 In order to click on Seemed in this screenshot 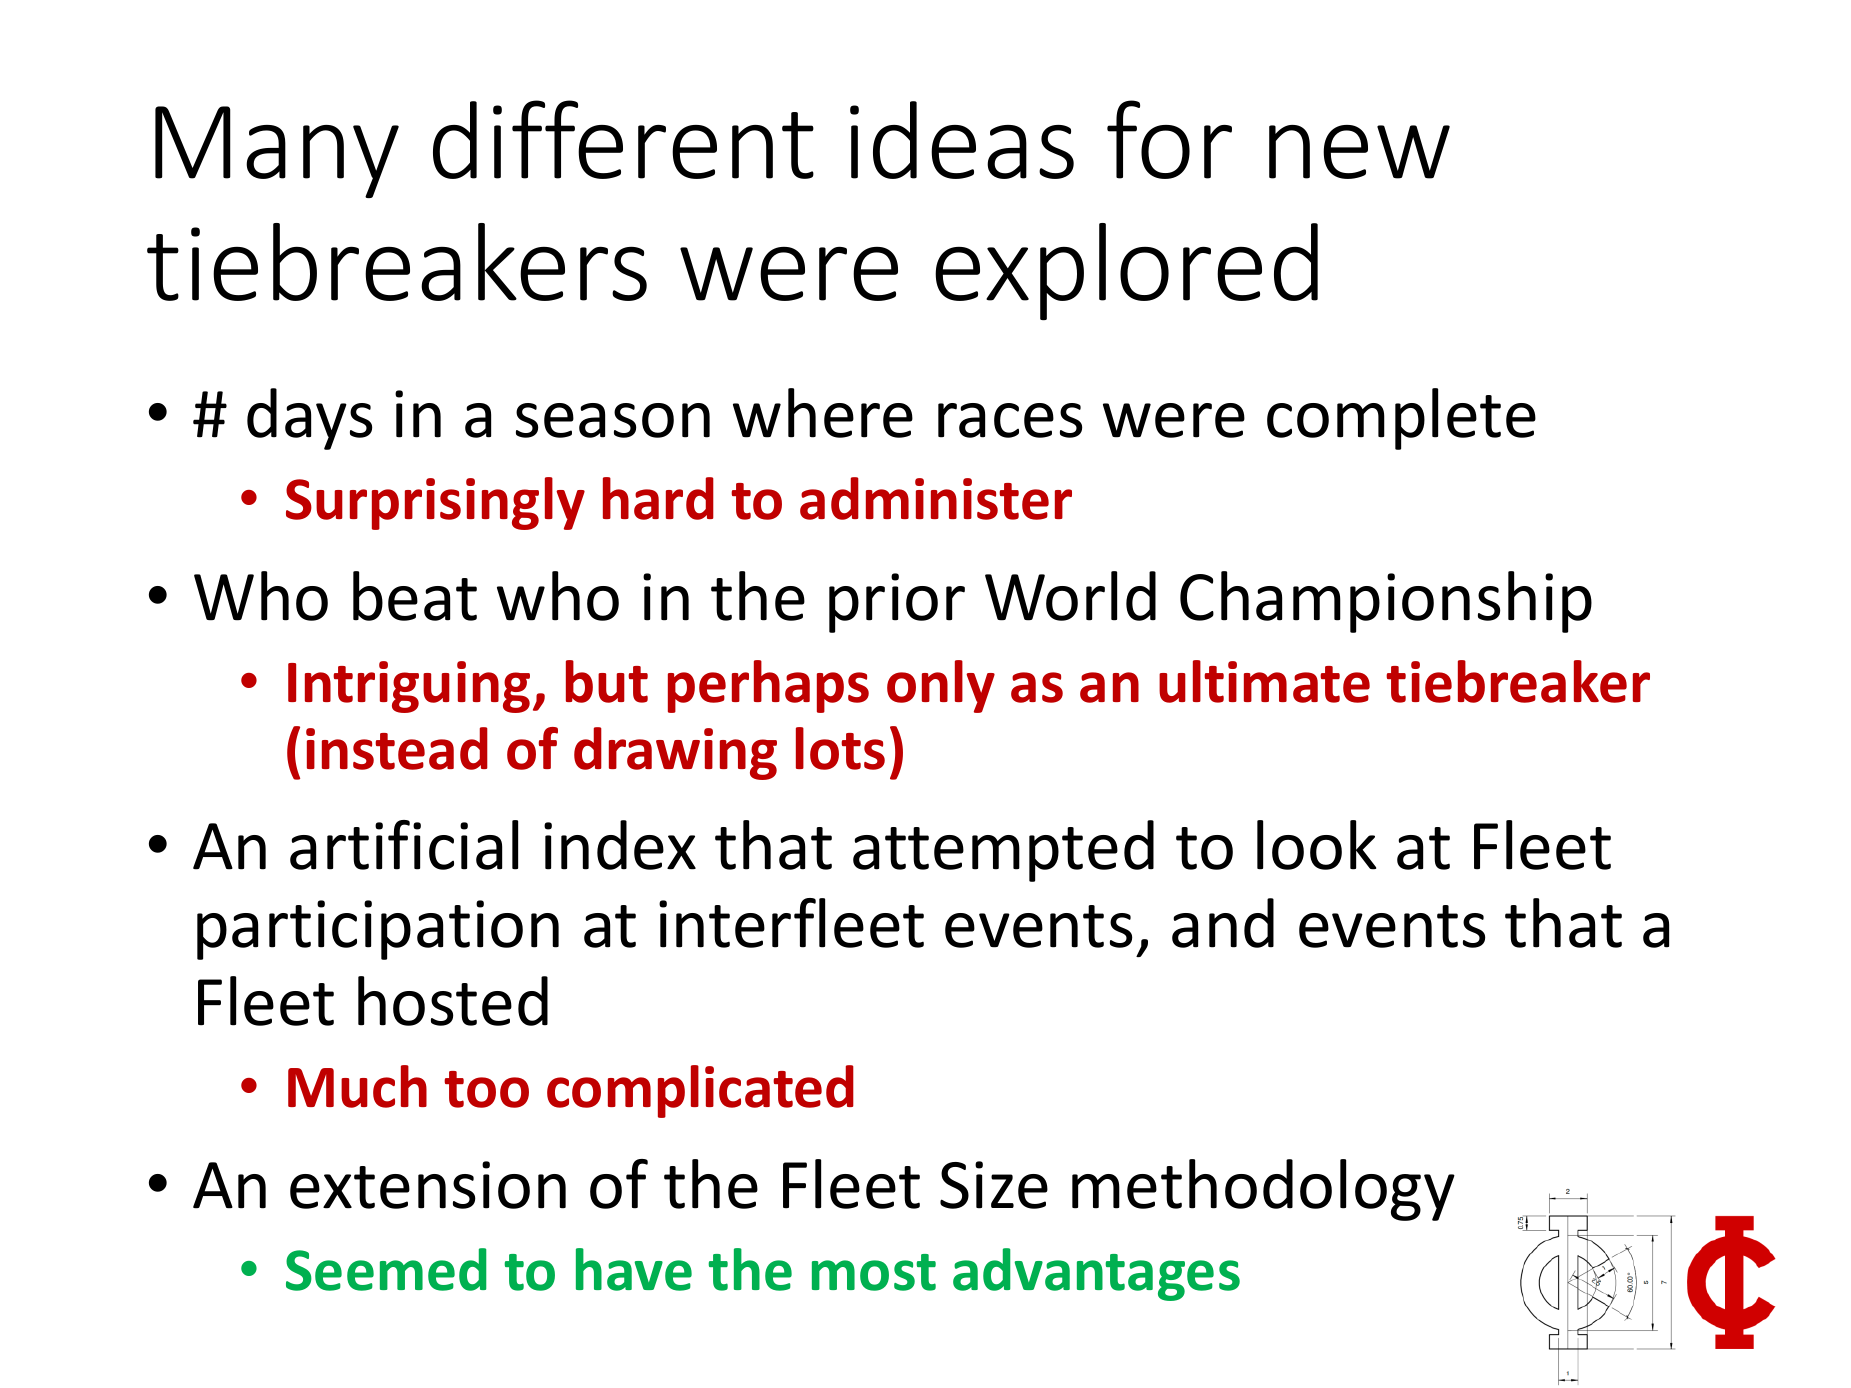, I will do `click(386, 1269)`.
